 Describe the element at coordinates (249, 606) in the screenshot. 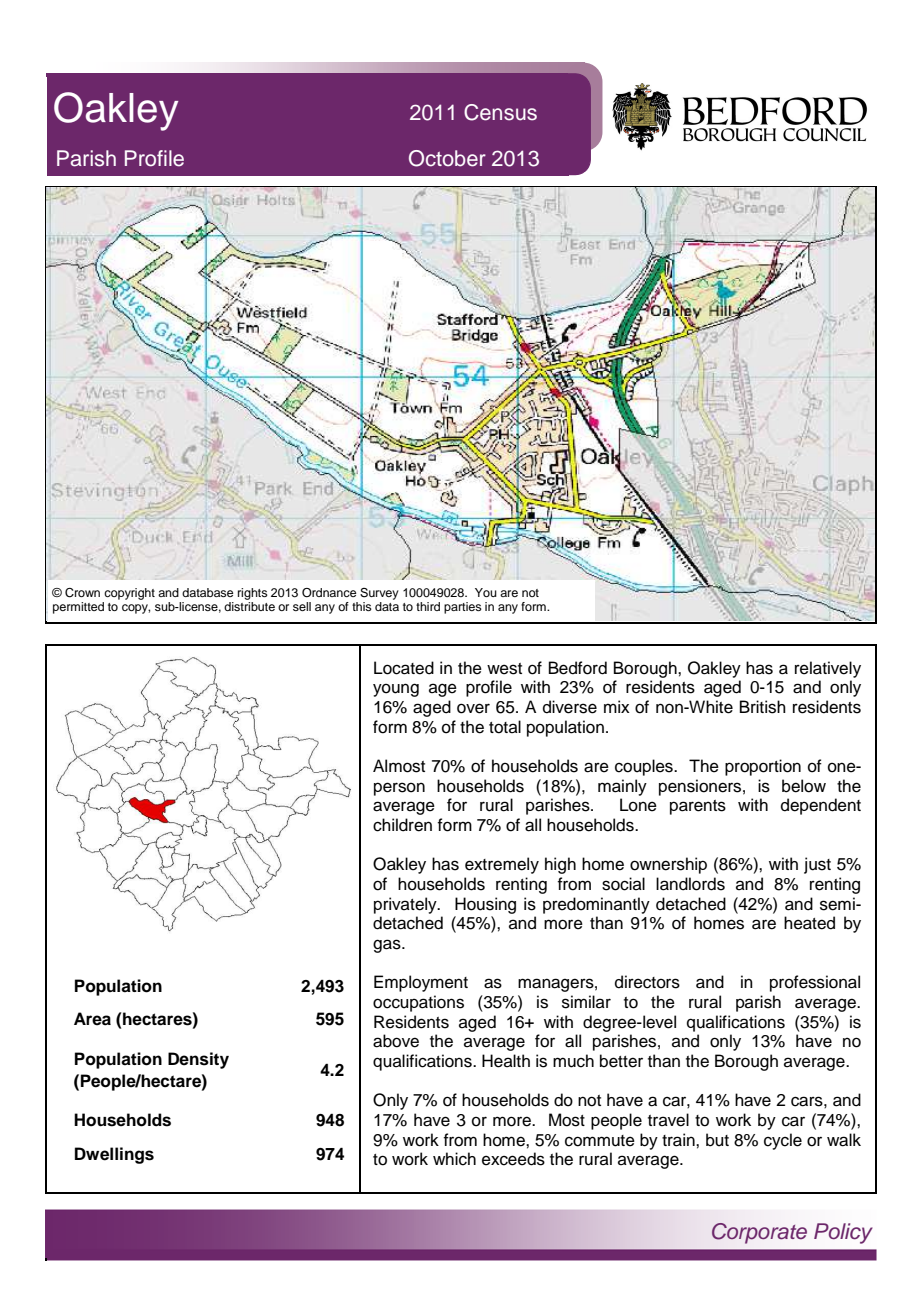

I see `distribute` at that location.
